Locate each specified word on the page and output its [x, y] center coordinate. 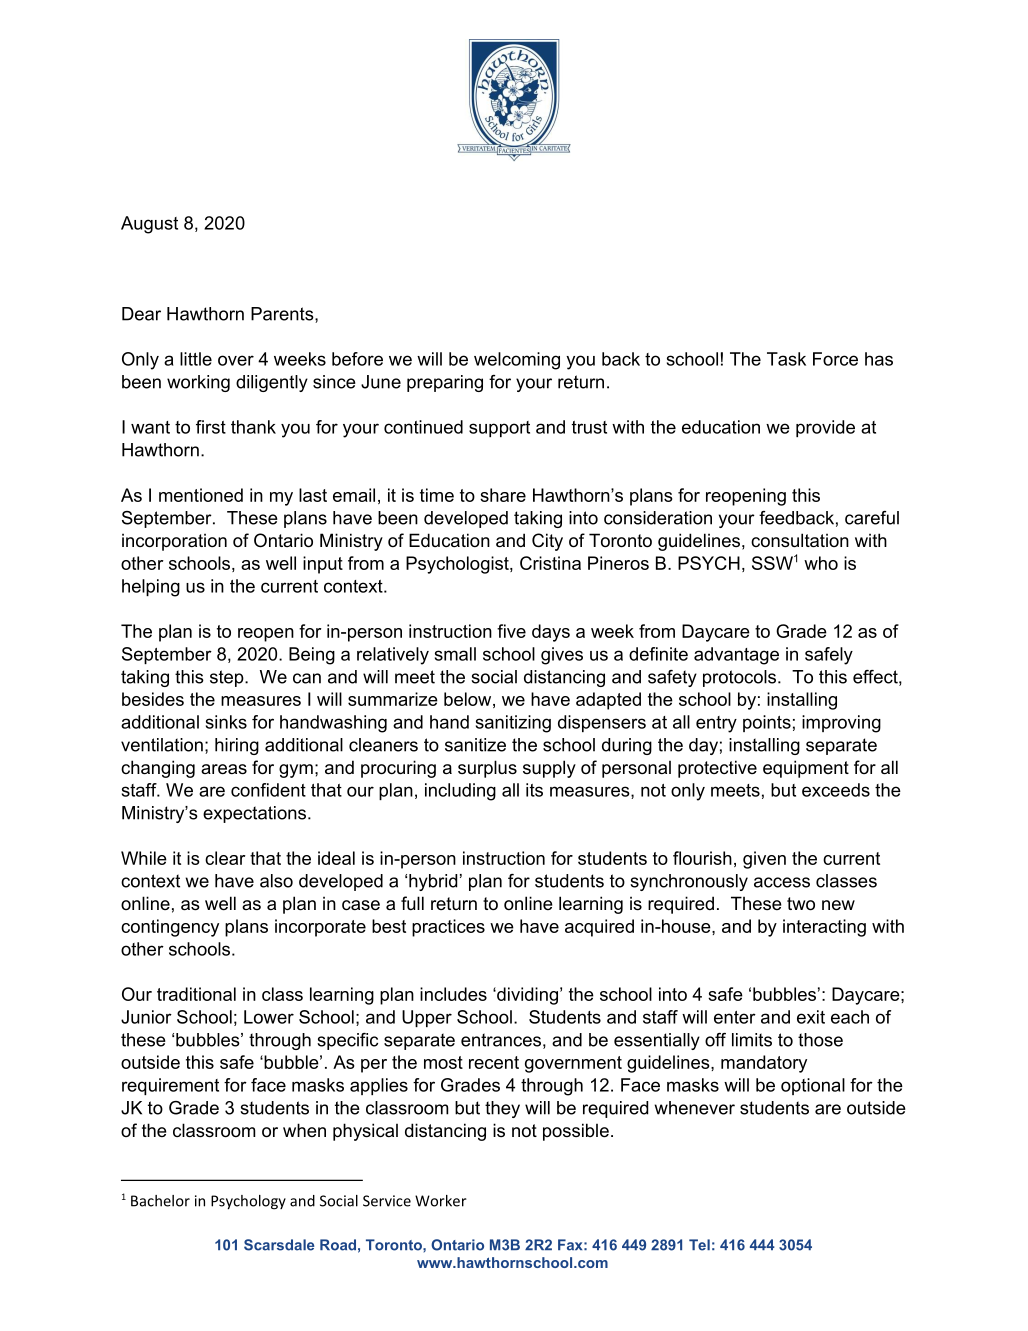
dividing [526, 996]
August [149, 225]
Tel [699, 1245]
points [767, 723]
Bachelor [160, 1201]
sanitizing [513, 724]
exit [811, 1017]
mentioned [201, 495]
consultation [800, 540]
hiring [237, 746]
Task [786, 359]
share [503, 495]
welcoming [517, 361]
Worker [441, 1201]
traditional [196, 994]
